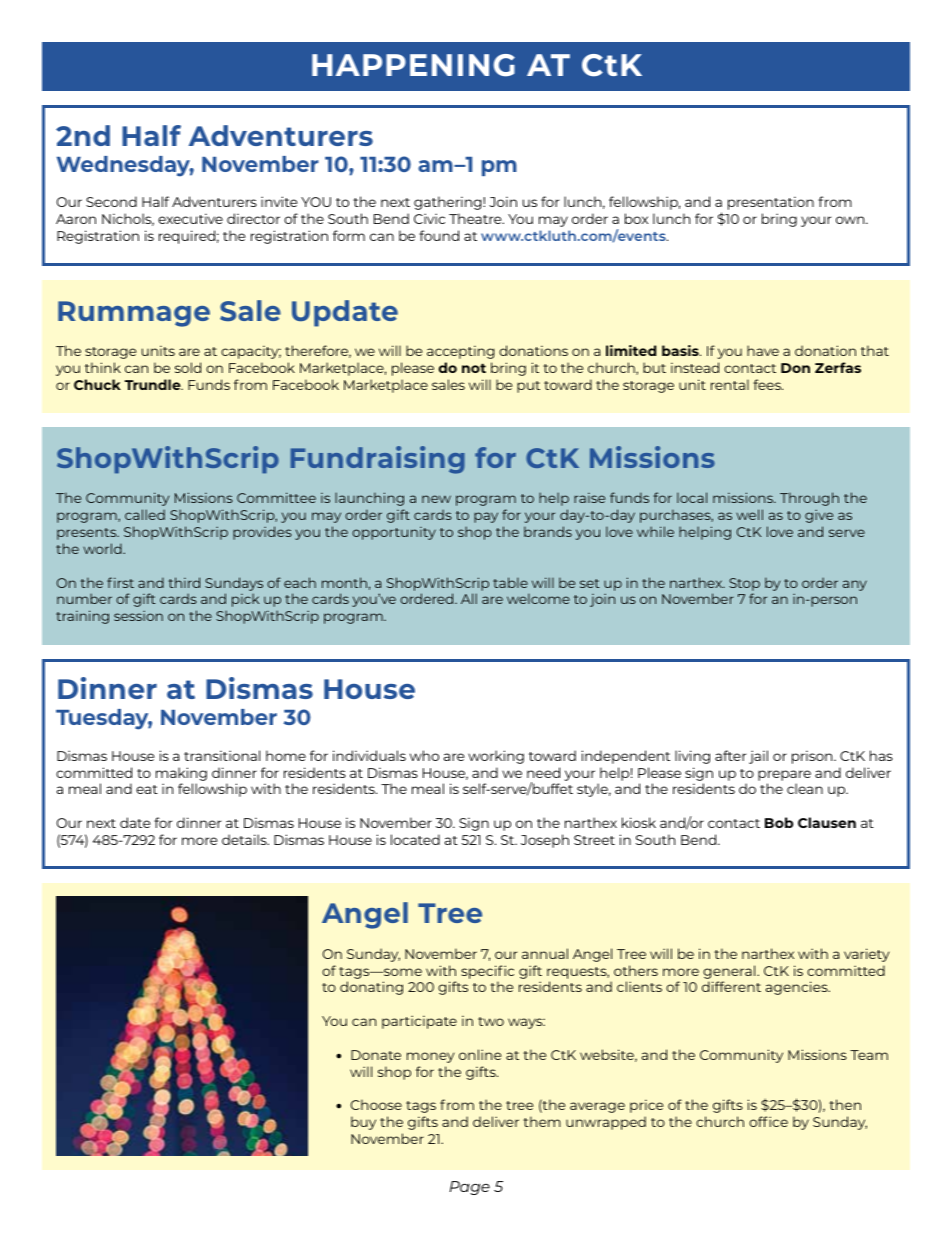  I want to click on presentation, so click(771, 203).
